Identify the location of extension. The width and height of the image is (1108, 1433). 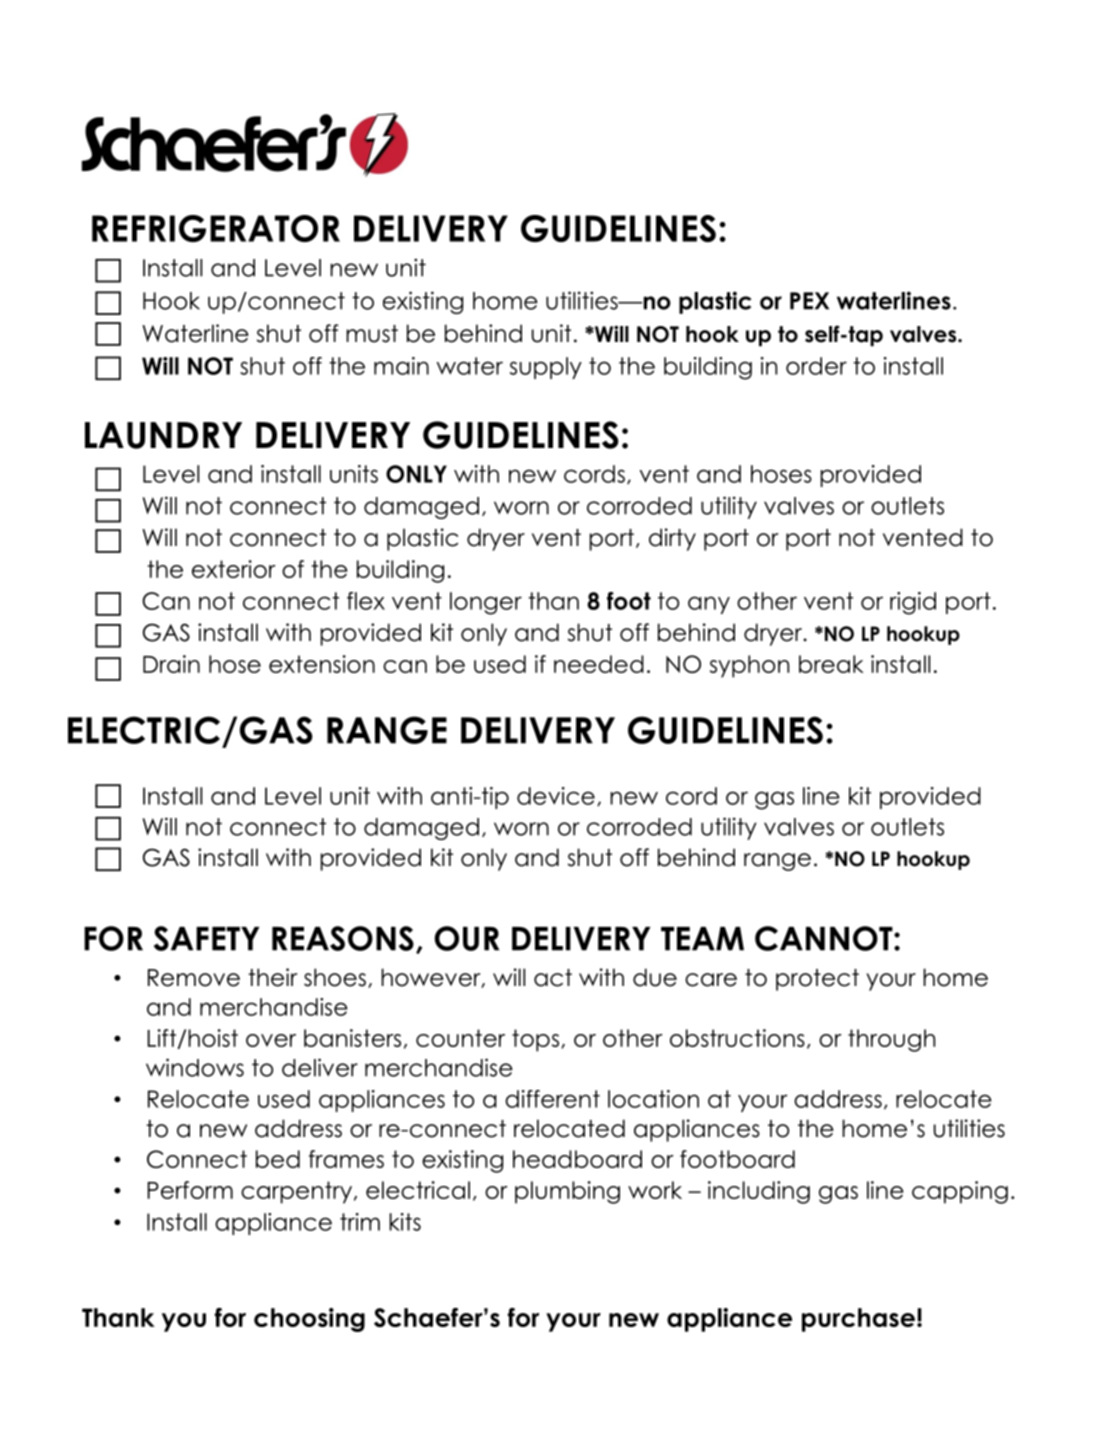
(322, 664).
